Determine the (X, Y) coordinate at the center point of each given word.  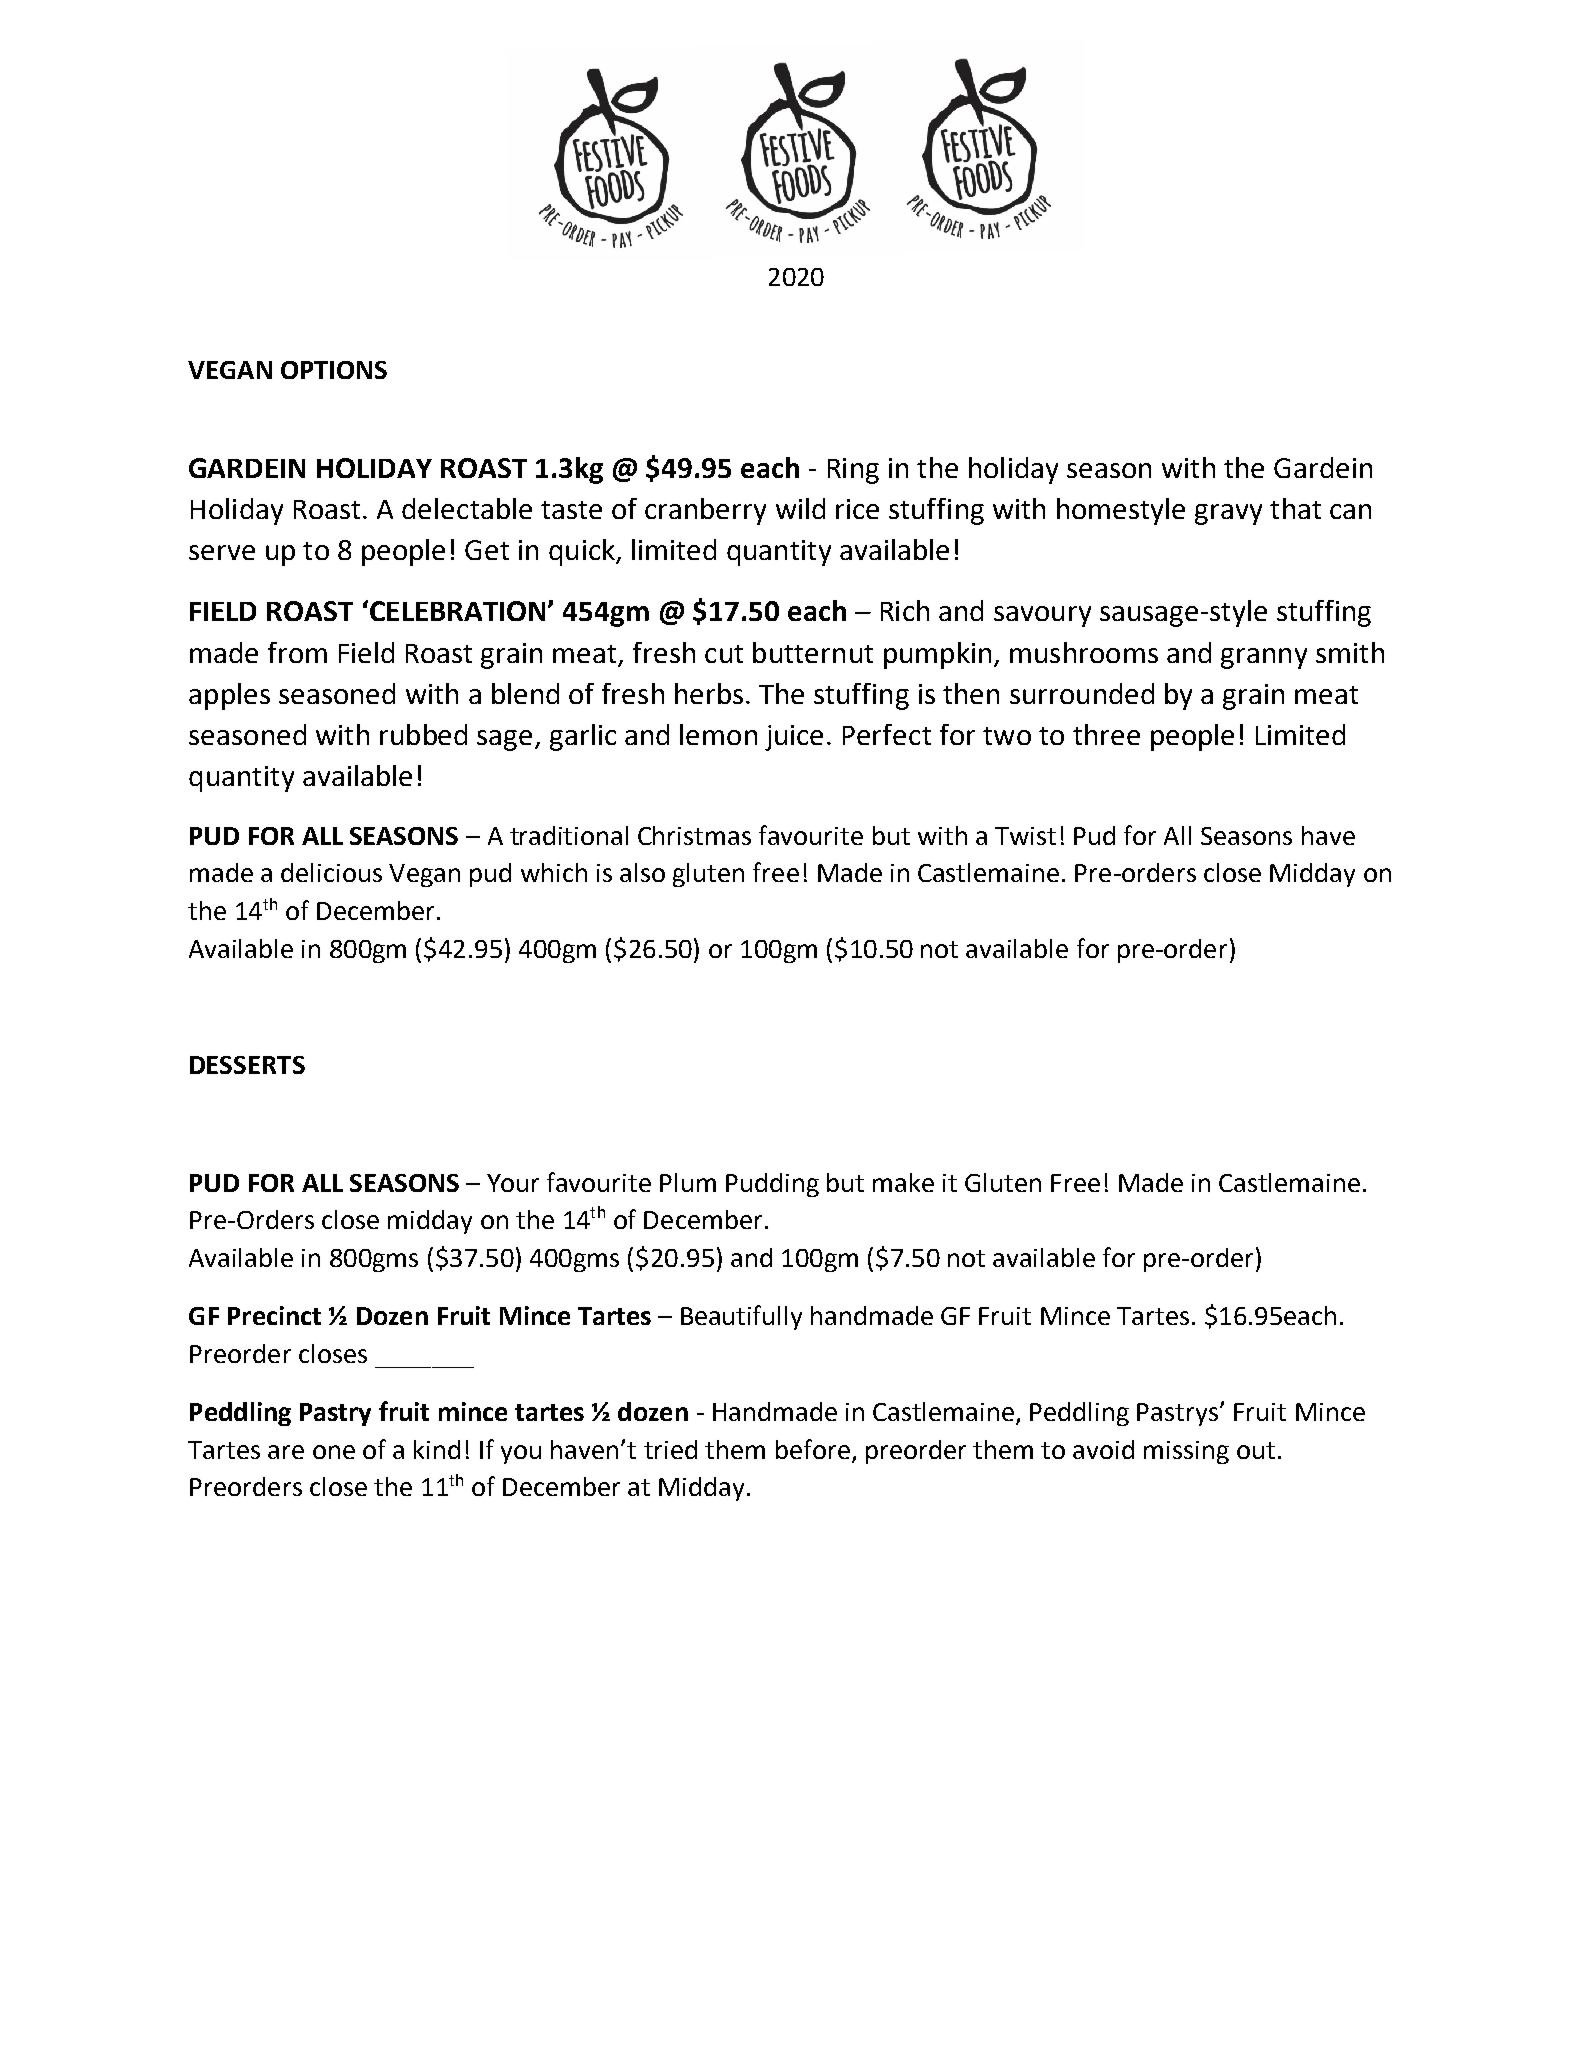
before (813, 1449)
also (642, 872)
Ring (853, 471)
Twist (1025, 836)
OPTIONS (334, 370)
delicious (331, 872)
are (286, 1452)
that (1295, 508)
